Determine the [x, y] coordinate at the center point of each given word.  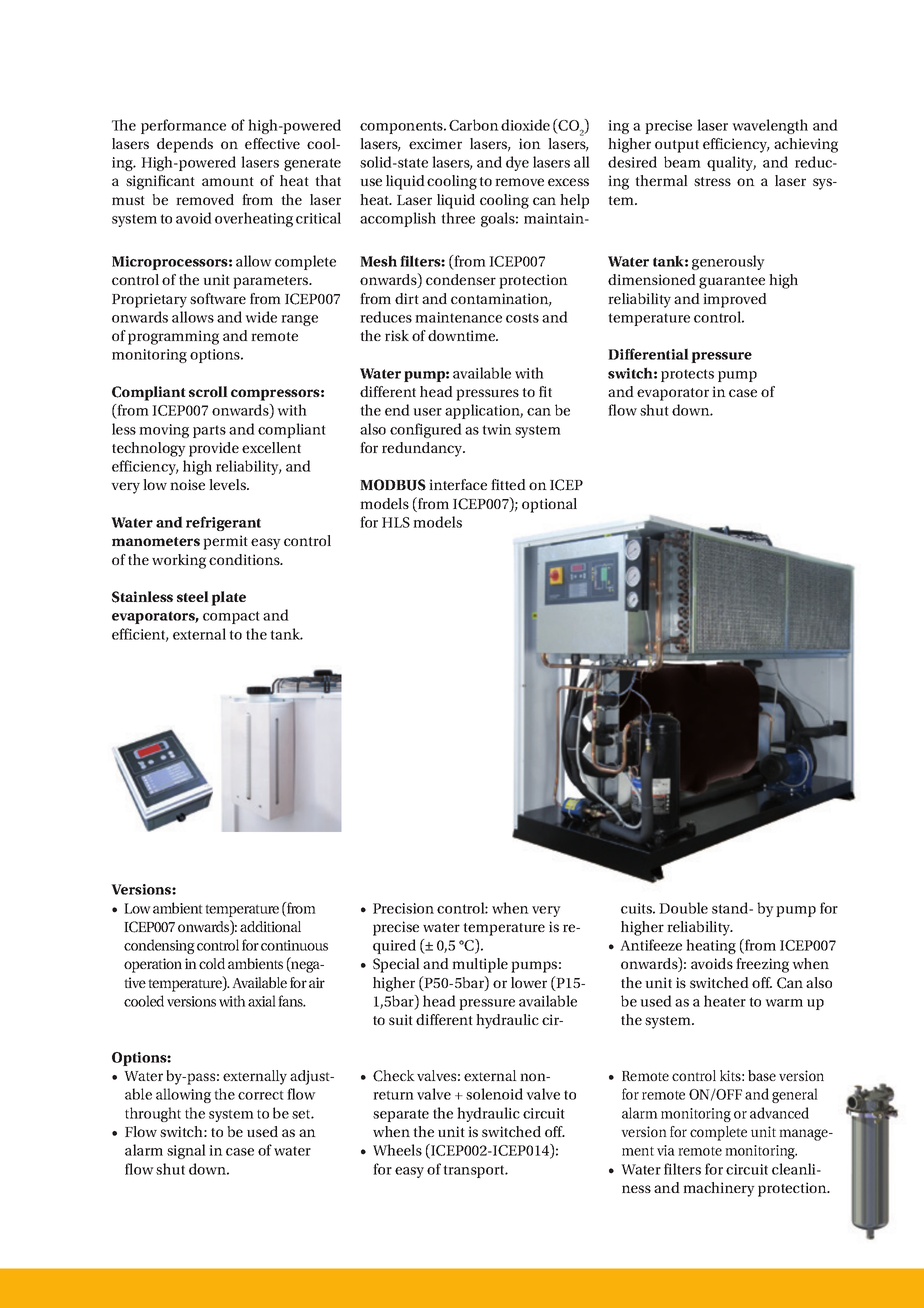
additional [270, 926]
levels [228, 484]
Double [683, 908]
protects [687, 375]
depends [185, 145]
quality [731, 163]
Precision [403, 908]
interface [458, 484]
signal [186, 1151]
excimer [435, 143]
